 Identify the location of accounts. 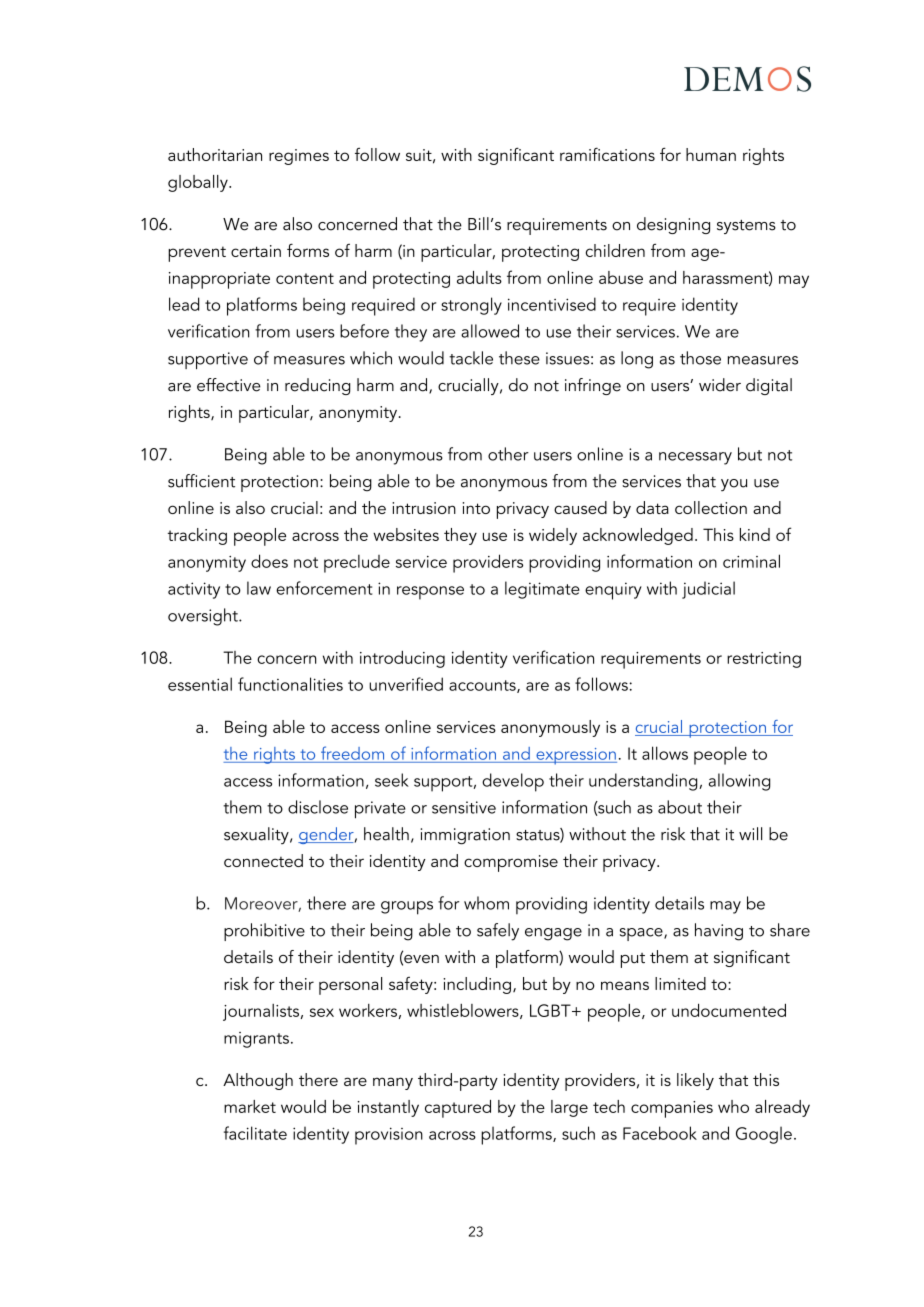
(483, 686).
